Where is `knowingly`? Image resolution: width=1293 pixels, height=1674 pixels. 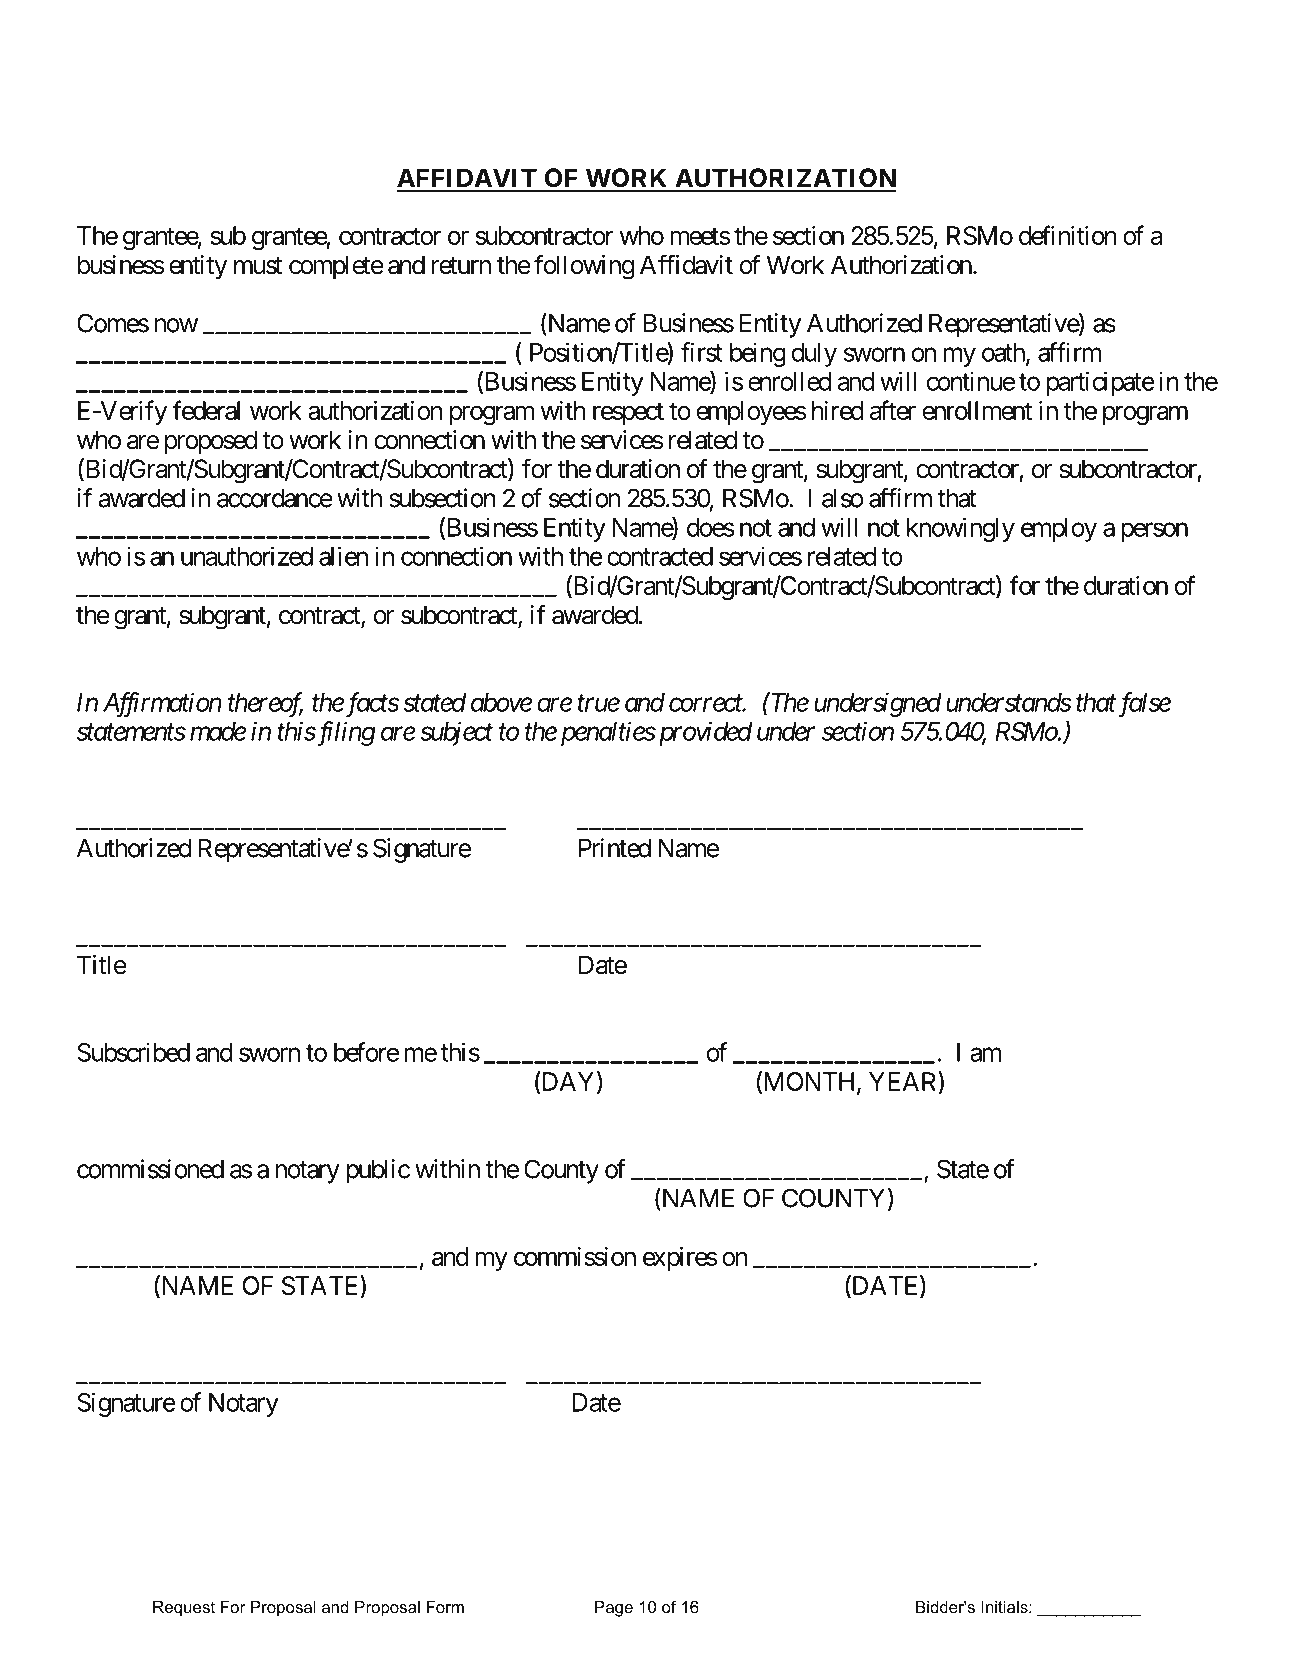
knowingly is located at coordinates (961, 529).
